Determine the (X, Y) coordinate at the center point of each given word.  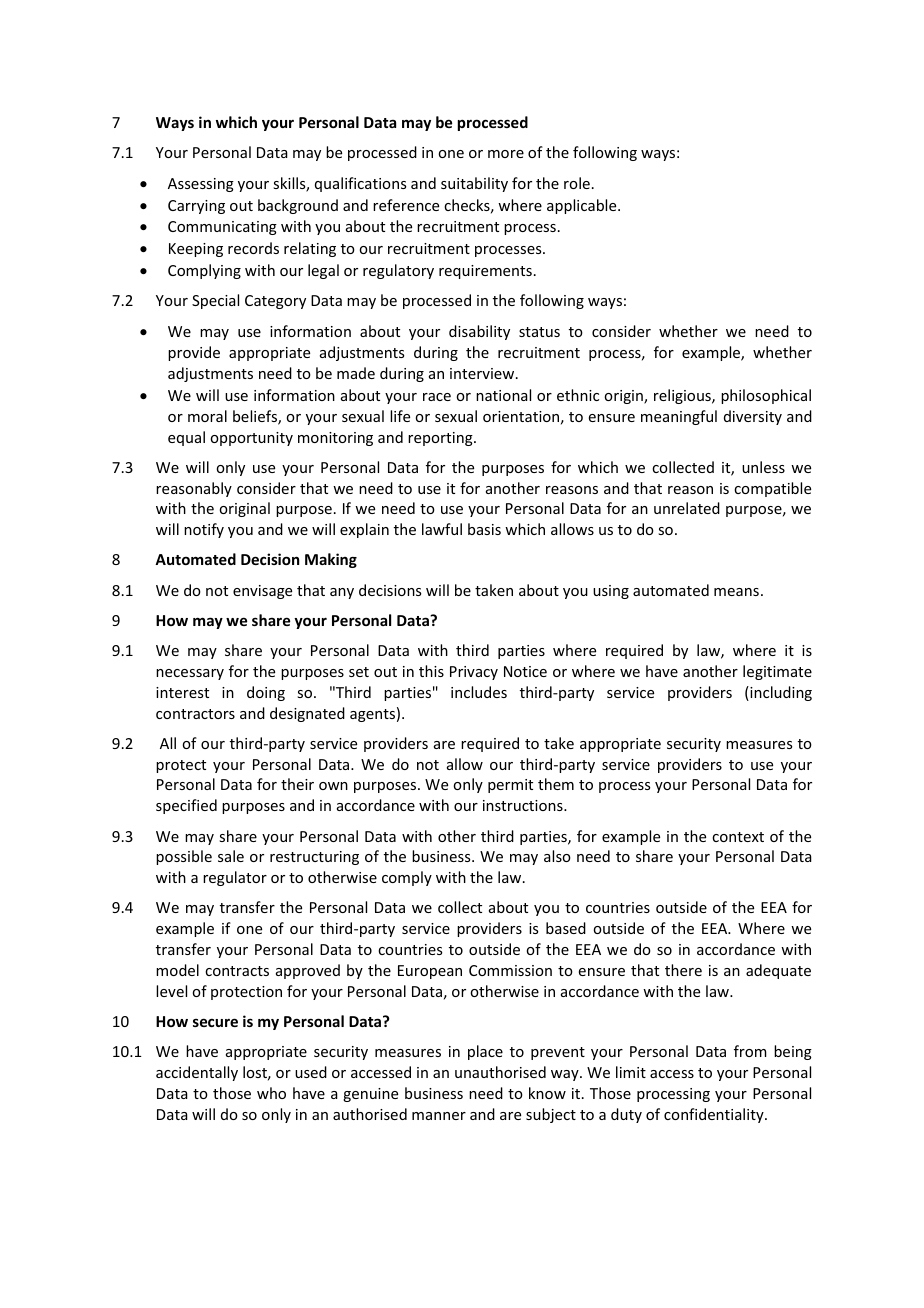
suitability (474, 184)
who (271, 1093)
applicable (583, 206)
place (485, 1052)
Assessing (201, 185)
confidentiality (715, 1115)
